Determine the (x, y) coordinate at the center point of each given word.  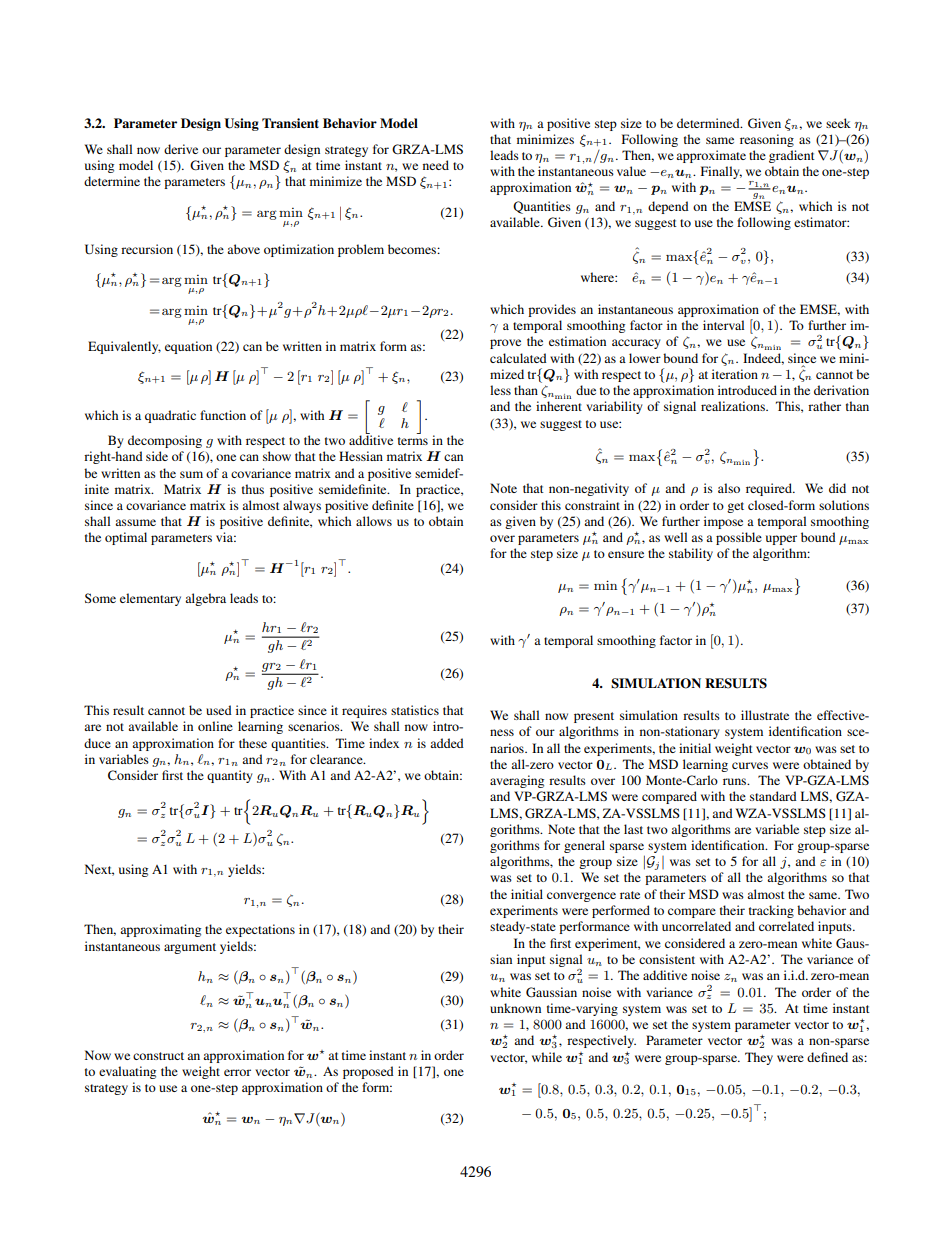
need (436, 165)
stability (691, 554)
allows (374, 521)
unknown (515, 1008)
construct (158, 1056)
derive (181, 149)
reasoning (767, 140)
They (759, 1058)
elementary (150, 599)
